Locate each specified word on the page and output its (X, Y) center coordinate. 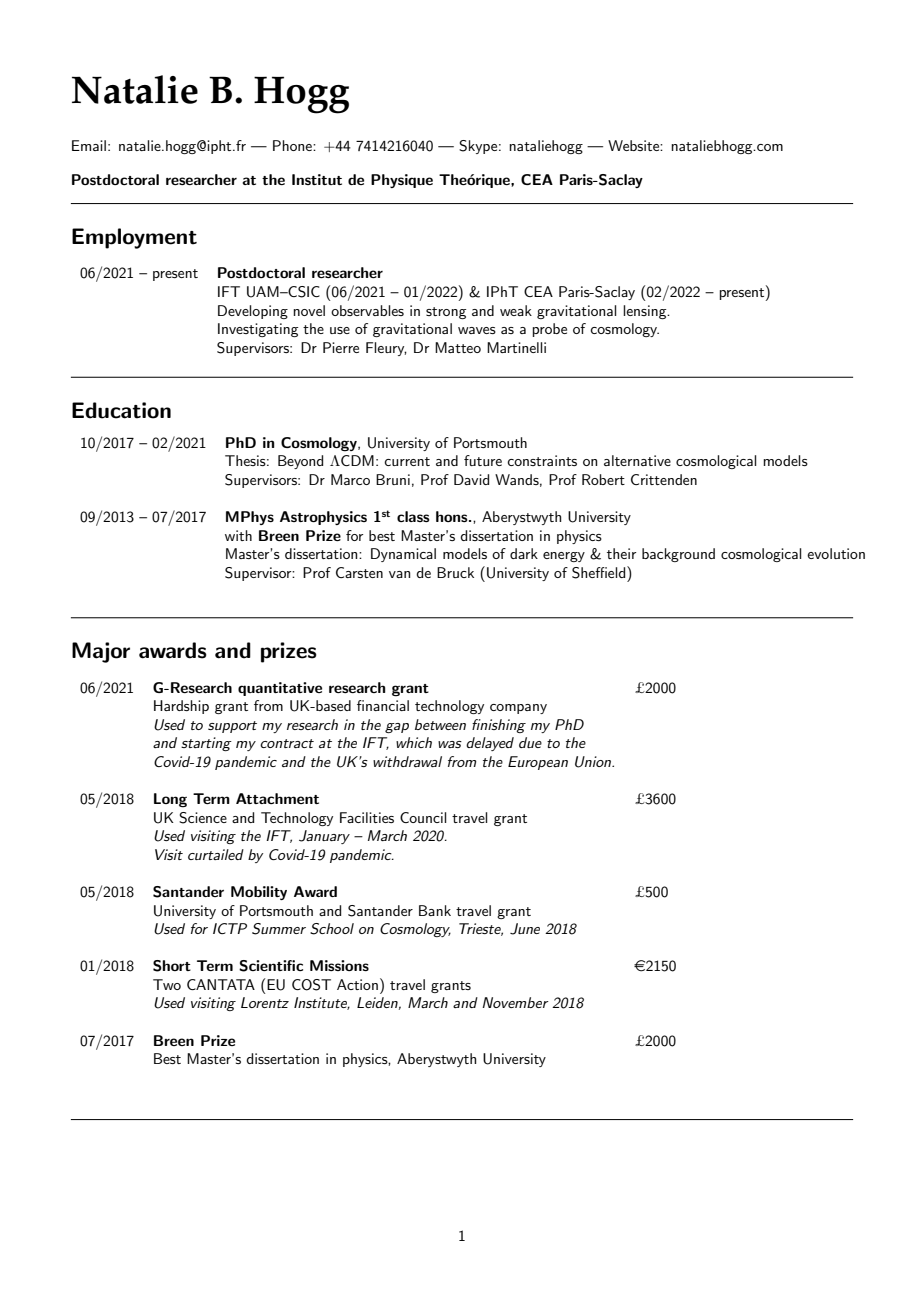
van (399, 574)
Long (170, 800)
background (678, 555)
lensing (646, 312)
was (450, 744)
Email (89, 145)
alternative (637, 460)
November (515, 1002)
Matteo (458, 347)
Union (594, 762)
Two (167, 984)
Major (101, 652)
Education (121, 410)
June (525, 929)
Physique (402, 181)
